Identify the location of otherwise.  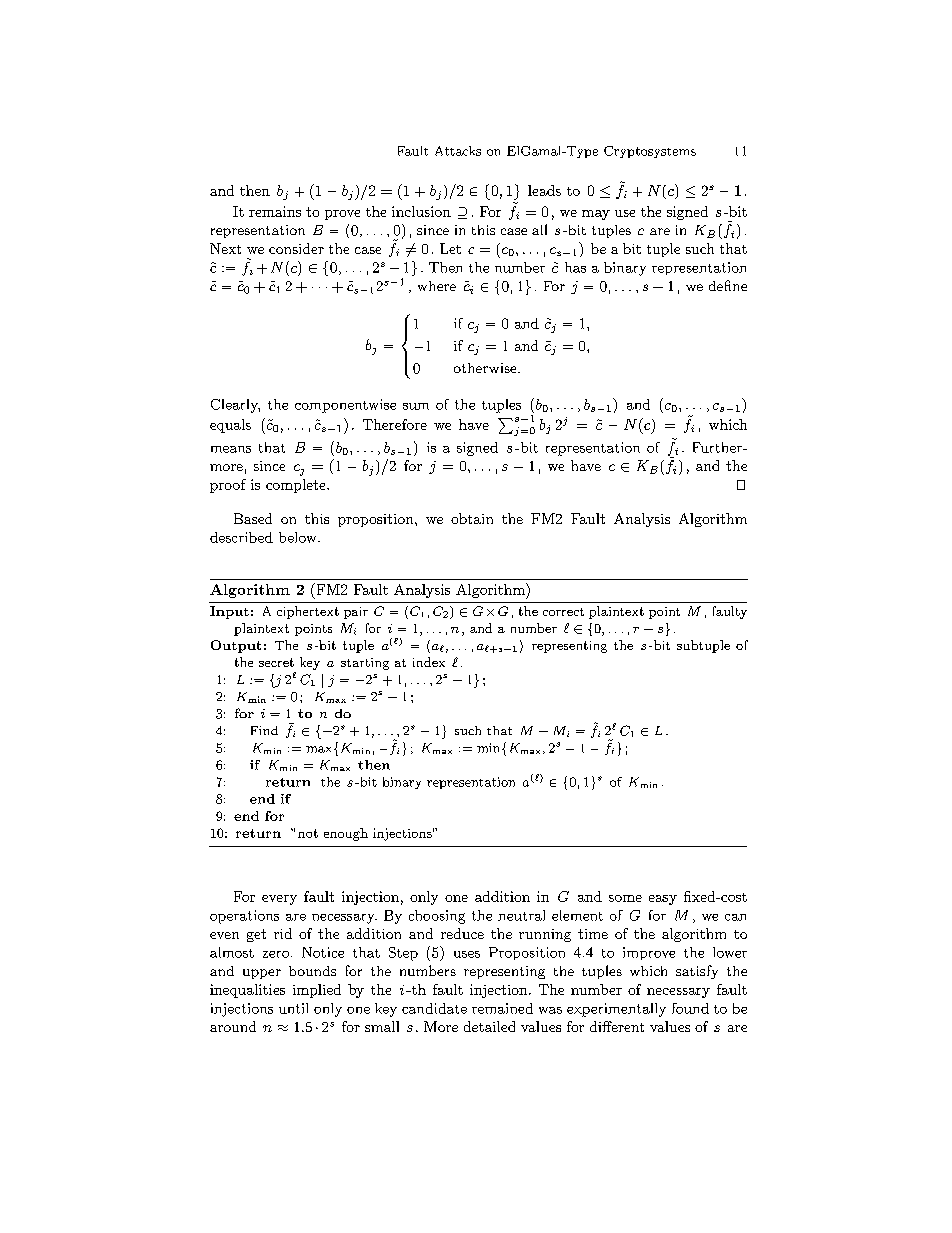
(486, 368).
